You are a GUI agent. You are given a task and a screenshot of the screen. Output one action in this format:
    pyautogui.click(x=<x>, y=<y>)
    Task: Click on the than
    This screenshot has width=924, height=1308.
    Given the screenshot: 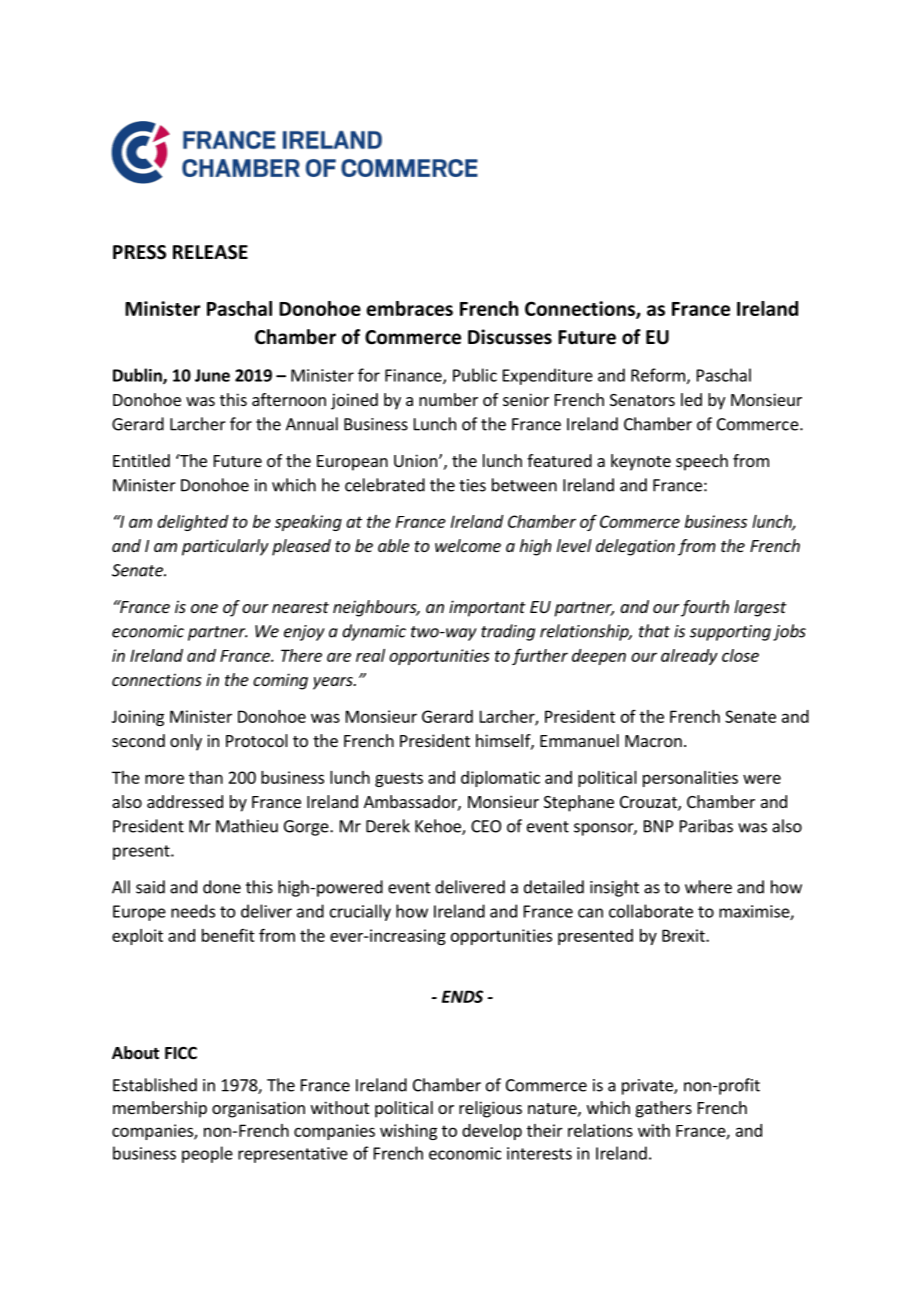 What is the action you would take?
    pyautogui.click(x=206, y=777)
